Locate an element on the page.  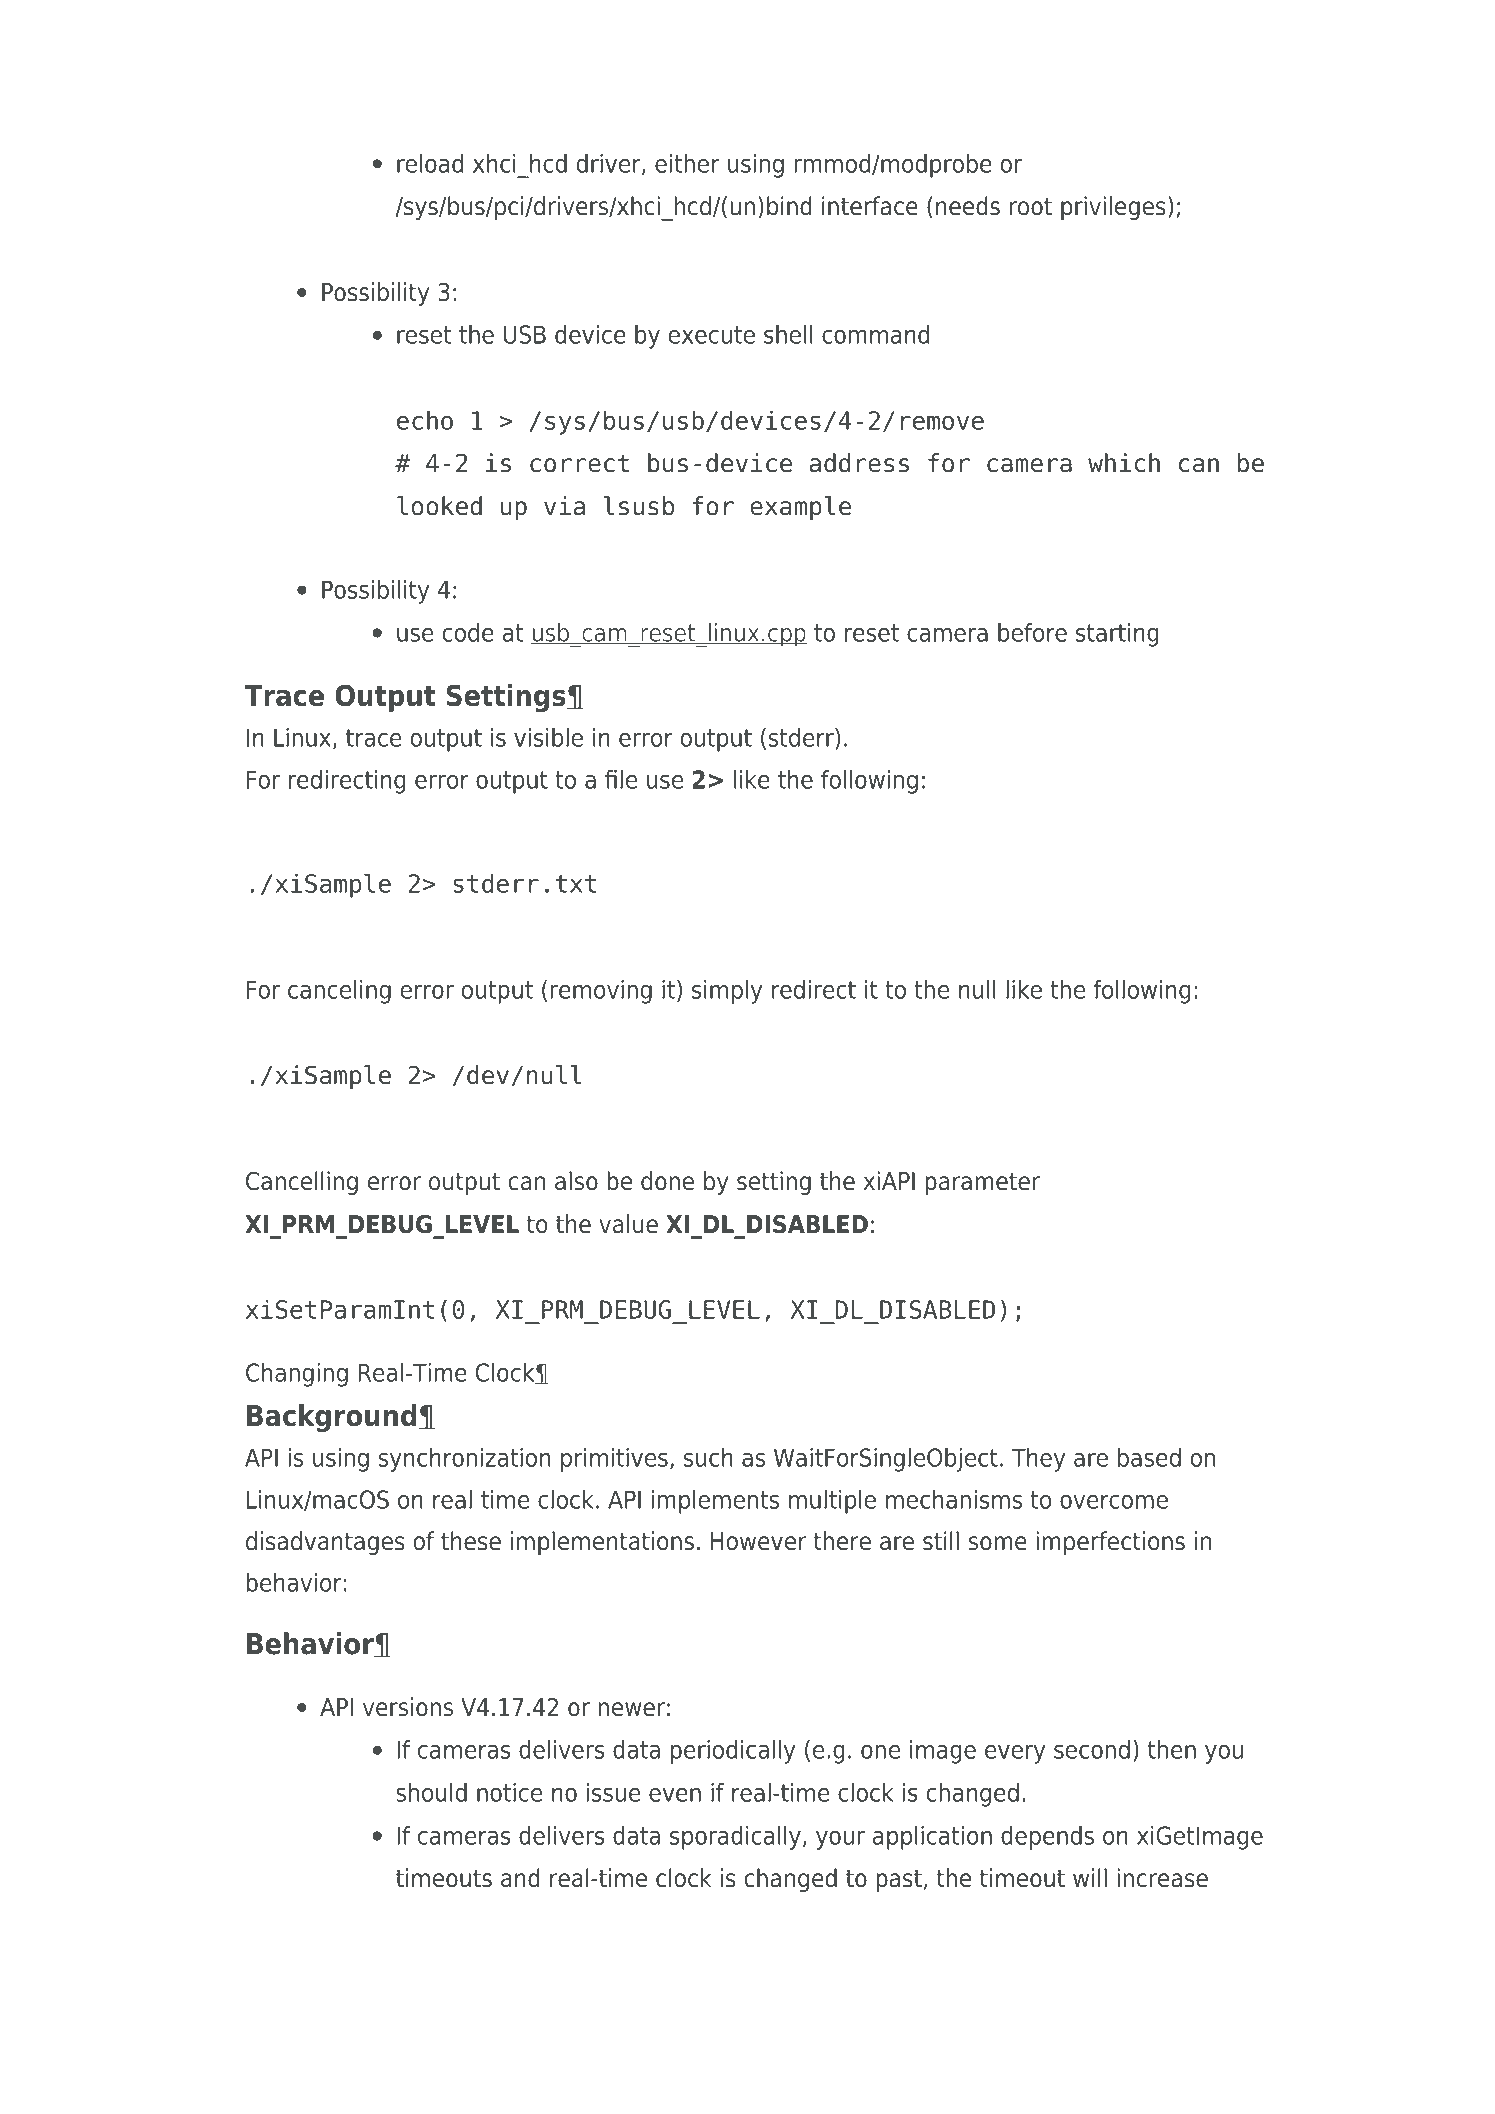
canceling is located at coordinates (339, 992).
